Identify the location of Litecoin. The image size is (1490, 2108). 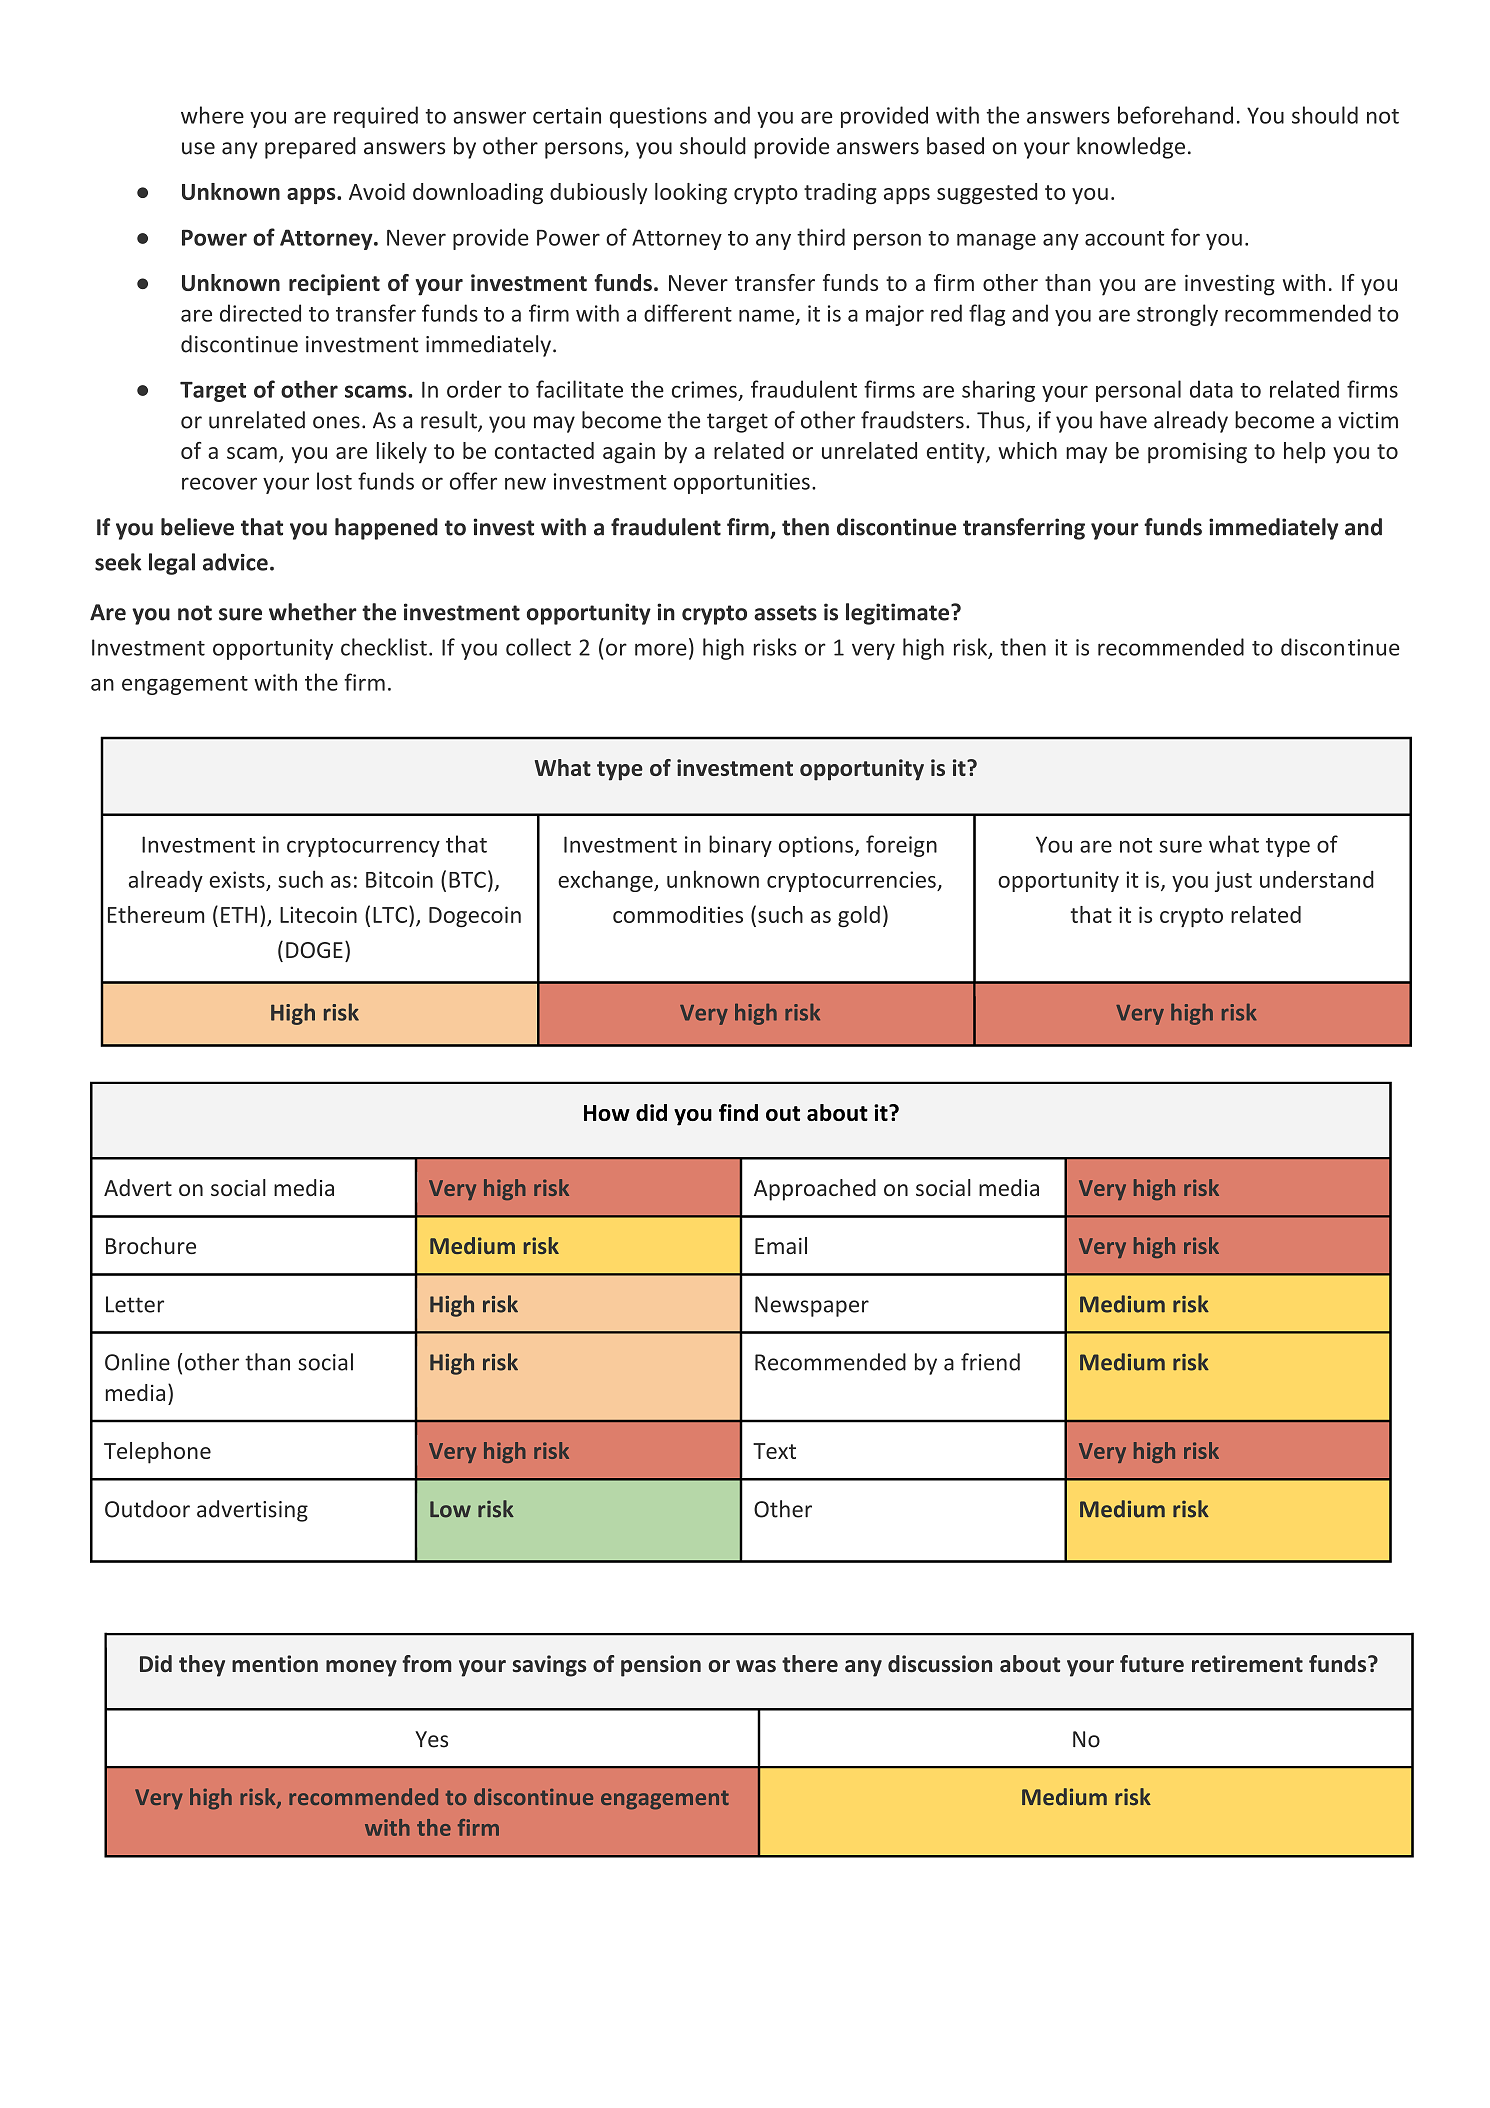
(318, 914).
